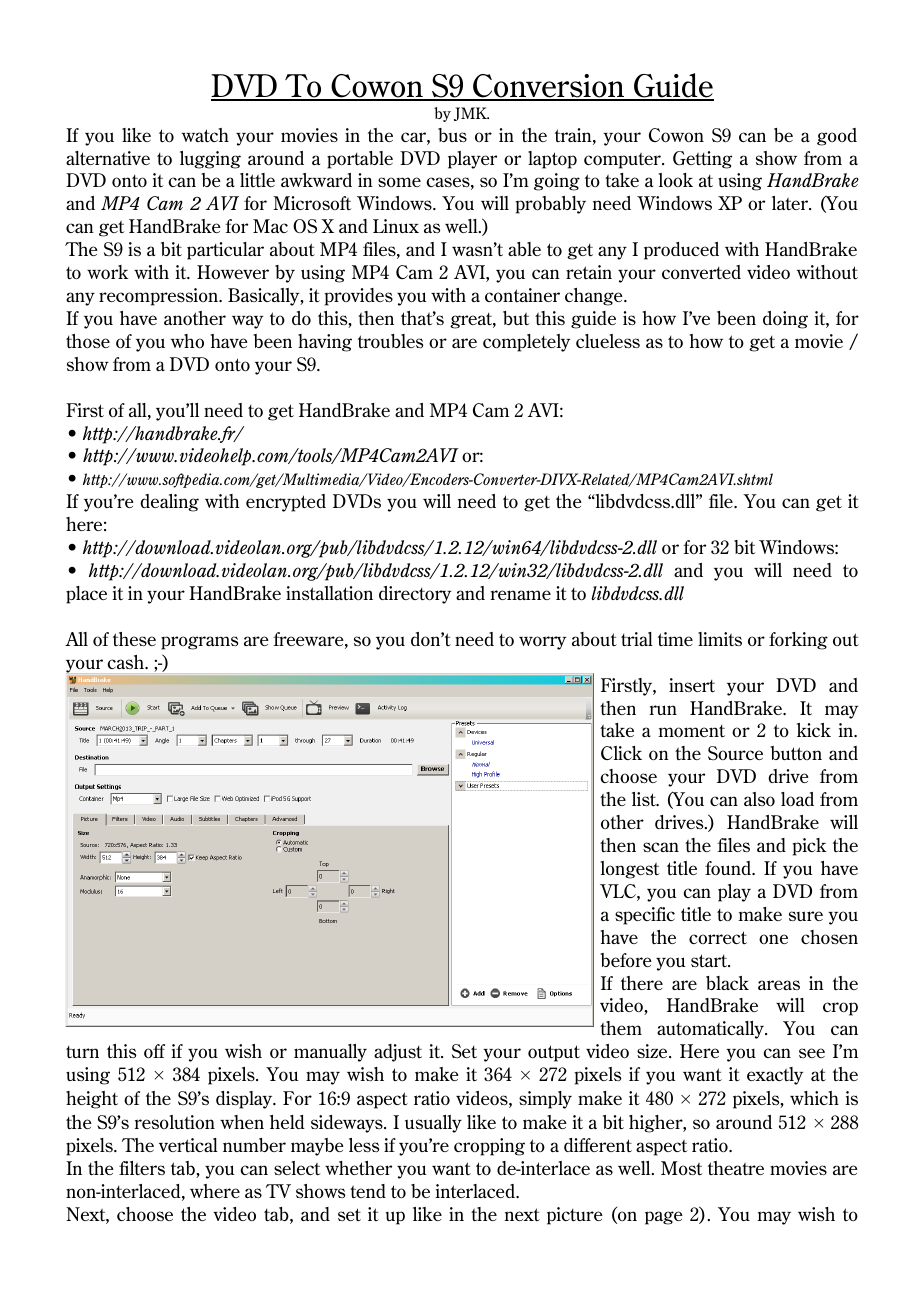 This document has width=924, height=1308. What do you see at coordinates (154, 1051) in the document?
I see `off` at bounding box center [154, 1051].
